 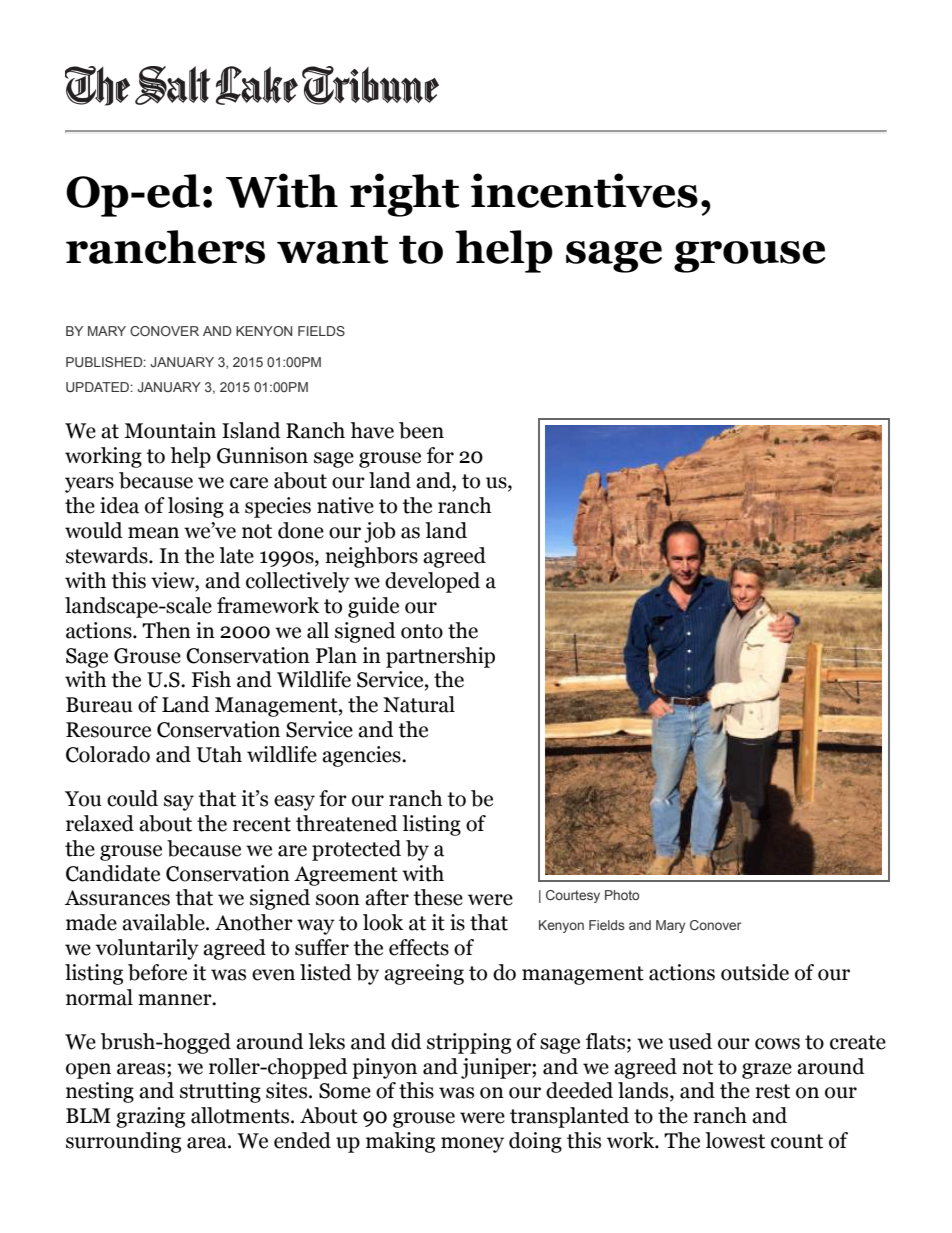 What do you see at coordinates (332, 249) in the screenshot?
I see `want` at bounding box center [332, 249].
